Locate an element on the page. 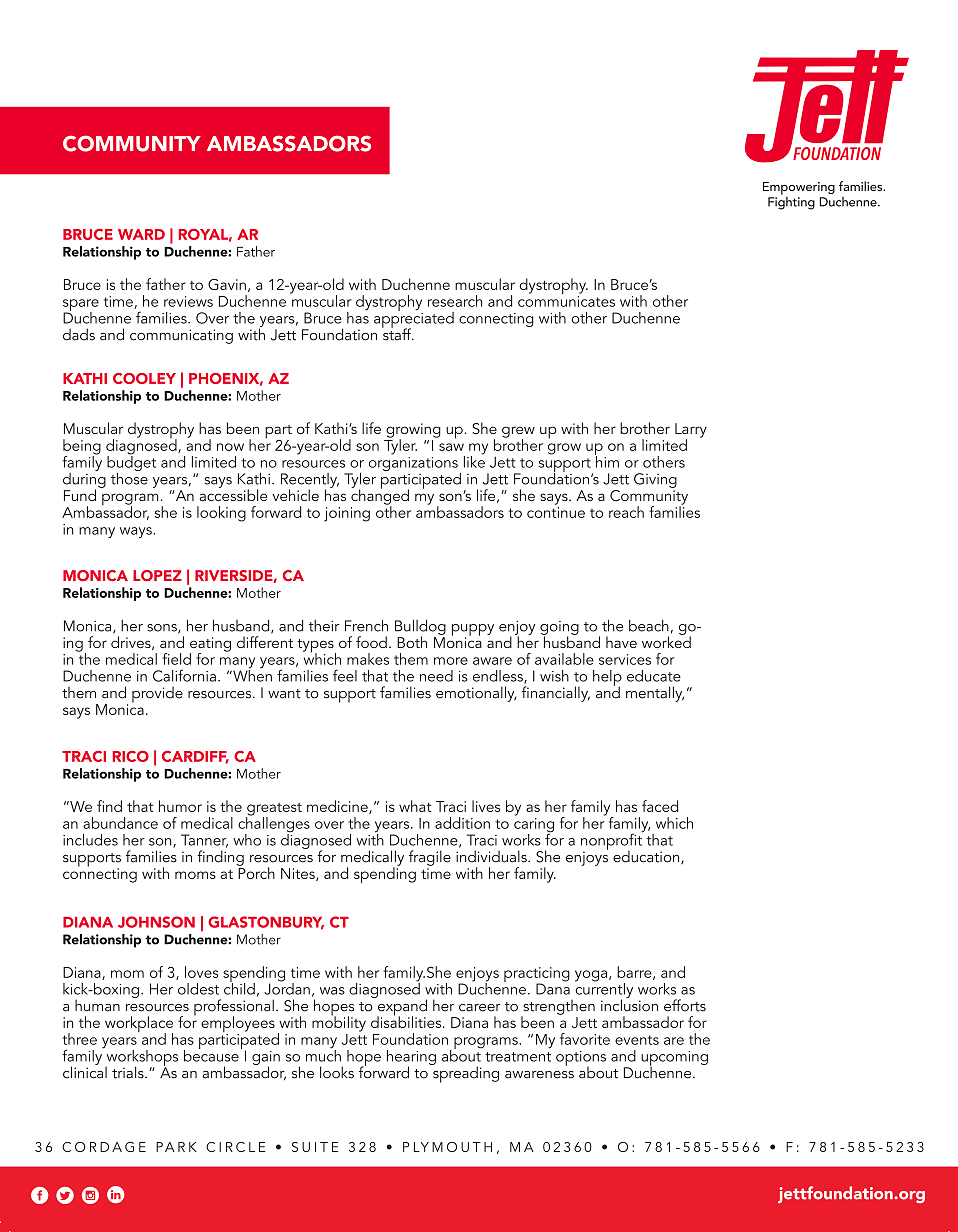 The image size is (958, 1232). workplace is located at coordinates (139, 1025).
